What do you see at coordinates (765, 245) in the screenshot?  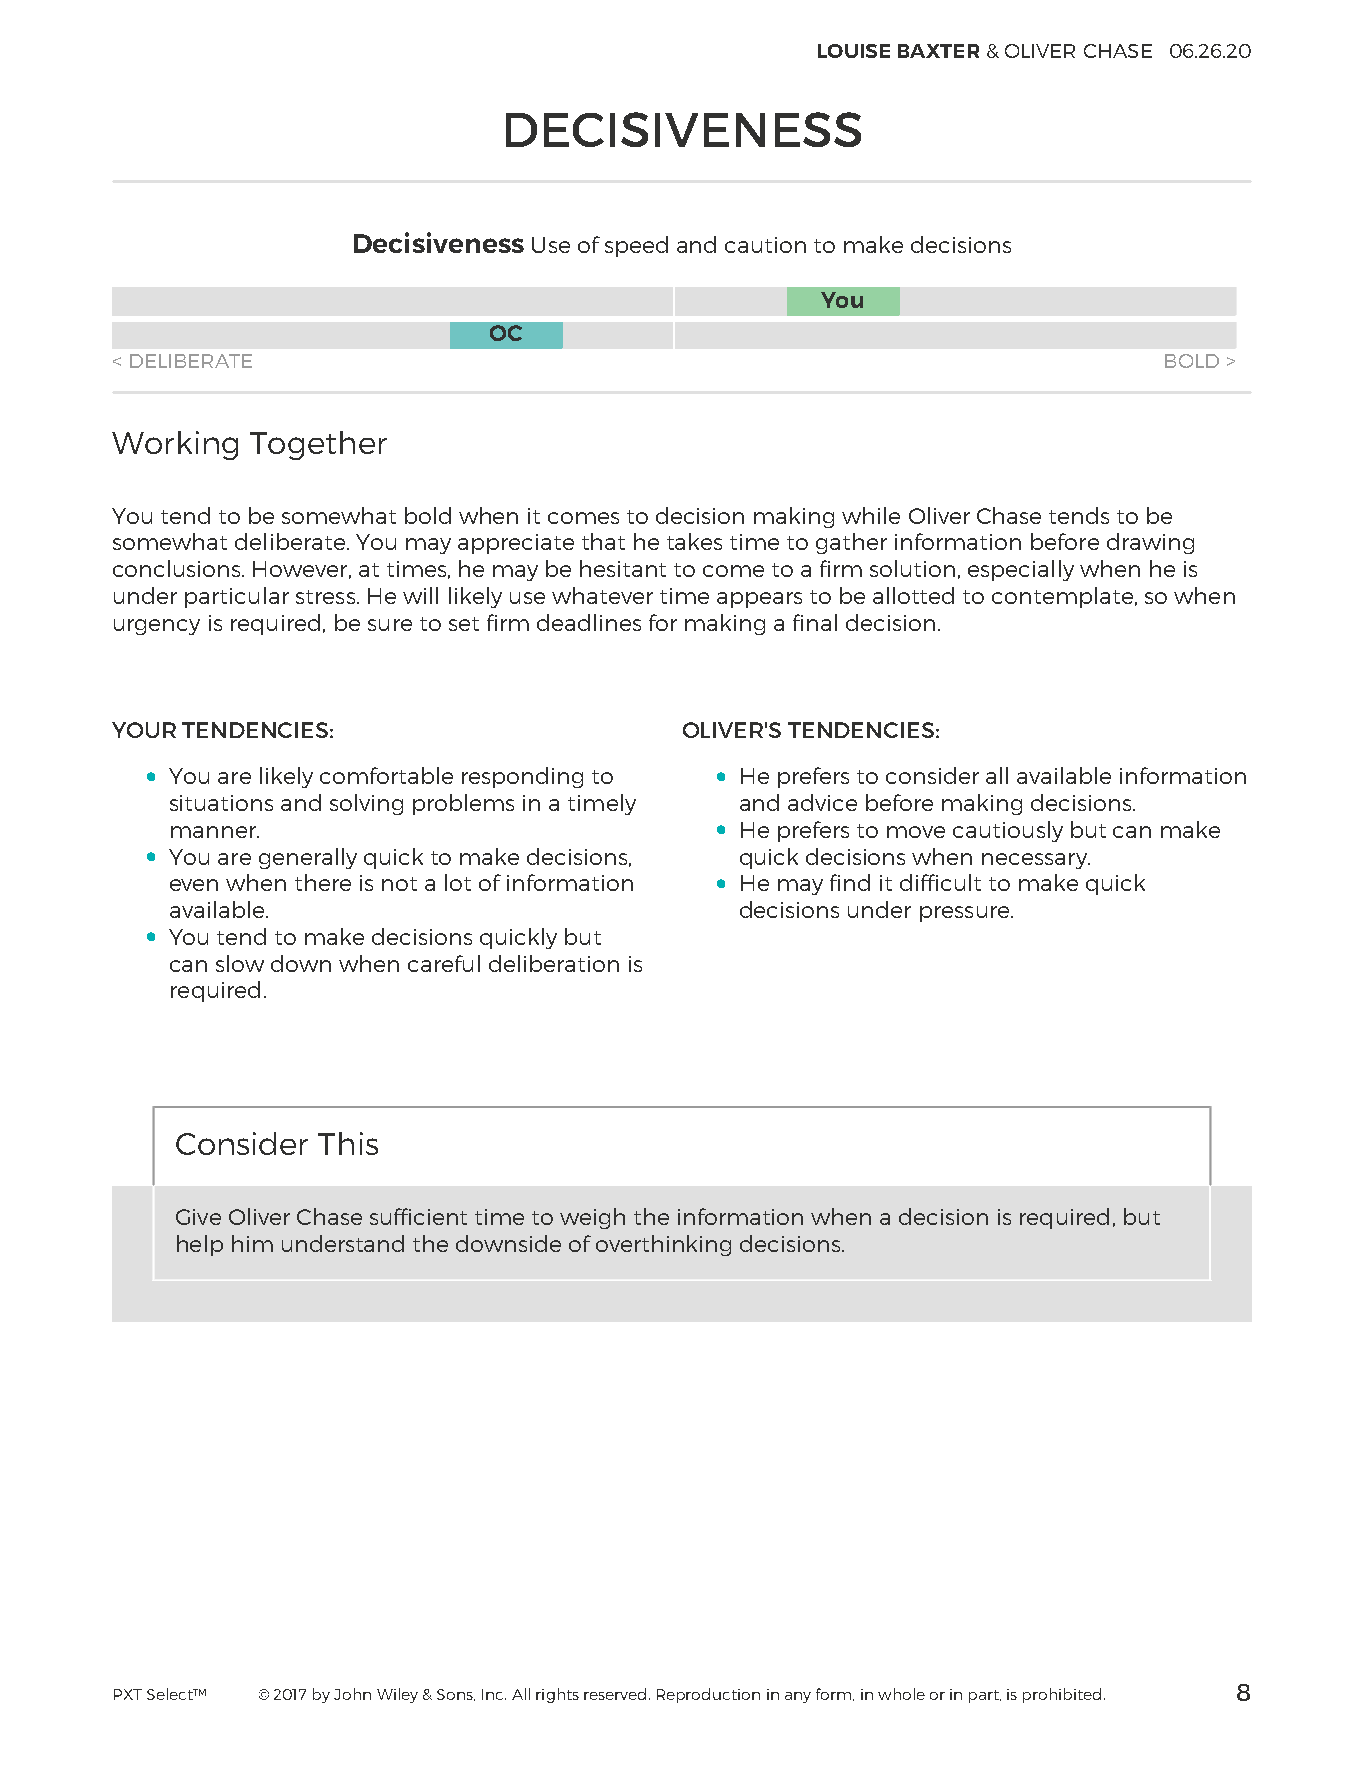 I see `caution` at bounding box center [765, 245].
